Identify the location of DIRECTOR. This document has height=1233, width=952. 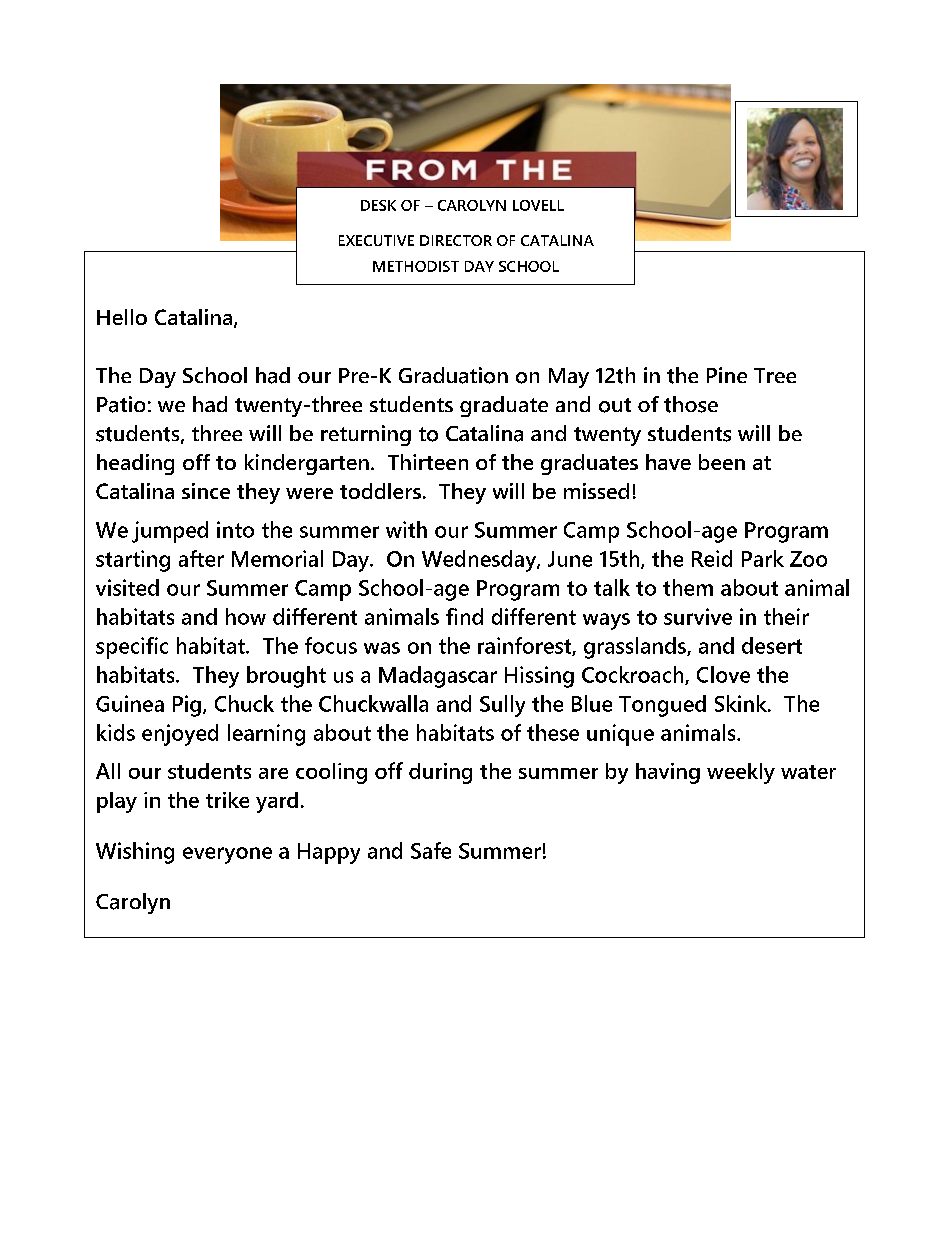
(456, 240).
